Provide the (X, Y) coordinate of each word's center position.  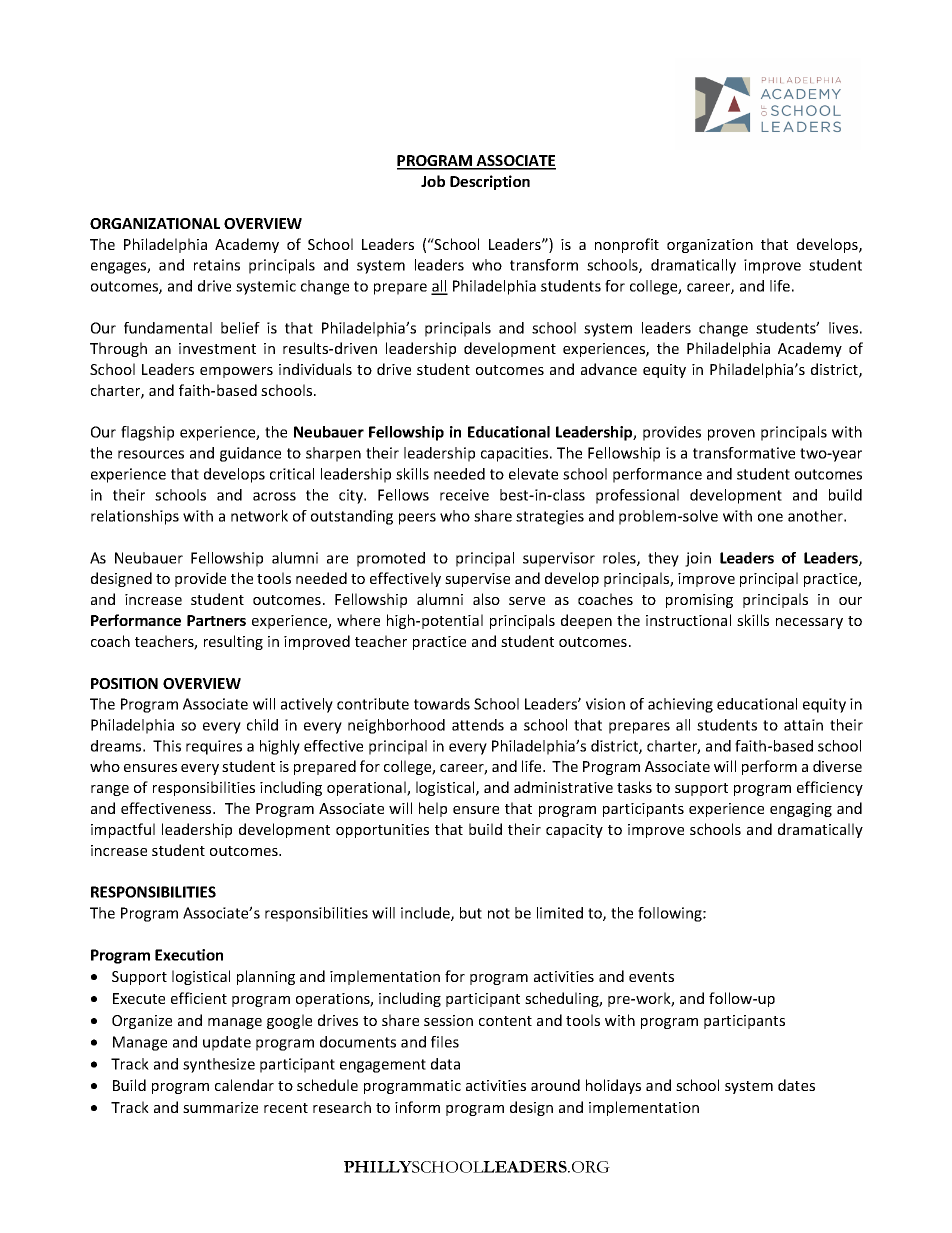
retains (217, 265)
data (445, 1064)
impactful (123, 830)
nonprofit (627, 245)
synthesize (219, 1065)
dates (796, 1085)
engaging (801, 810)
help (433, 809)
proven (731, 435)
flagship (147, 433)
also (486, 599)
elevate (533, 474)
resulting (233, 642)
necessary (809, 623)
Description (490, 182)
